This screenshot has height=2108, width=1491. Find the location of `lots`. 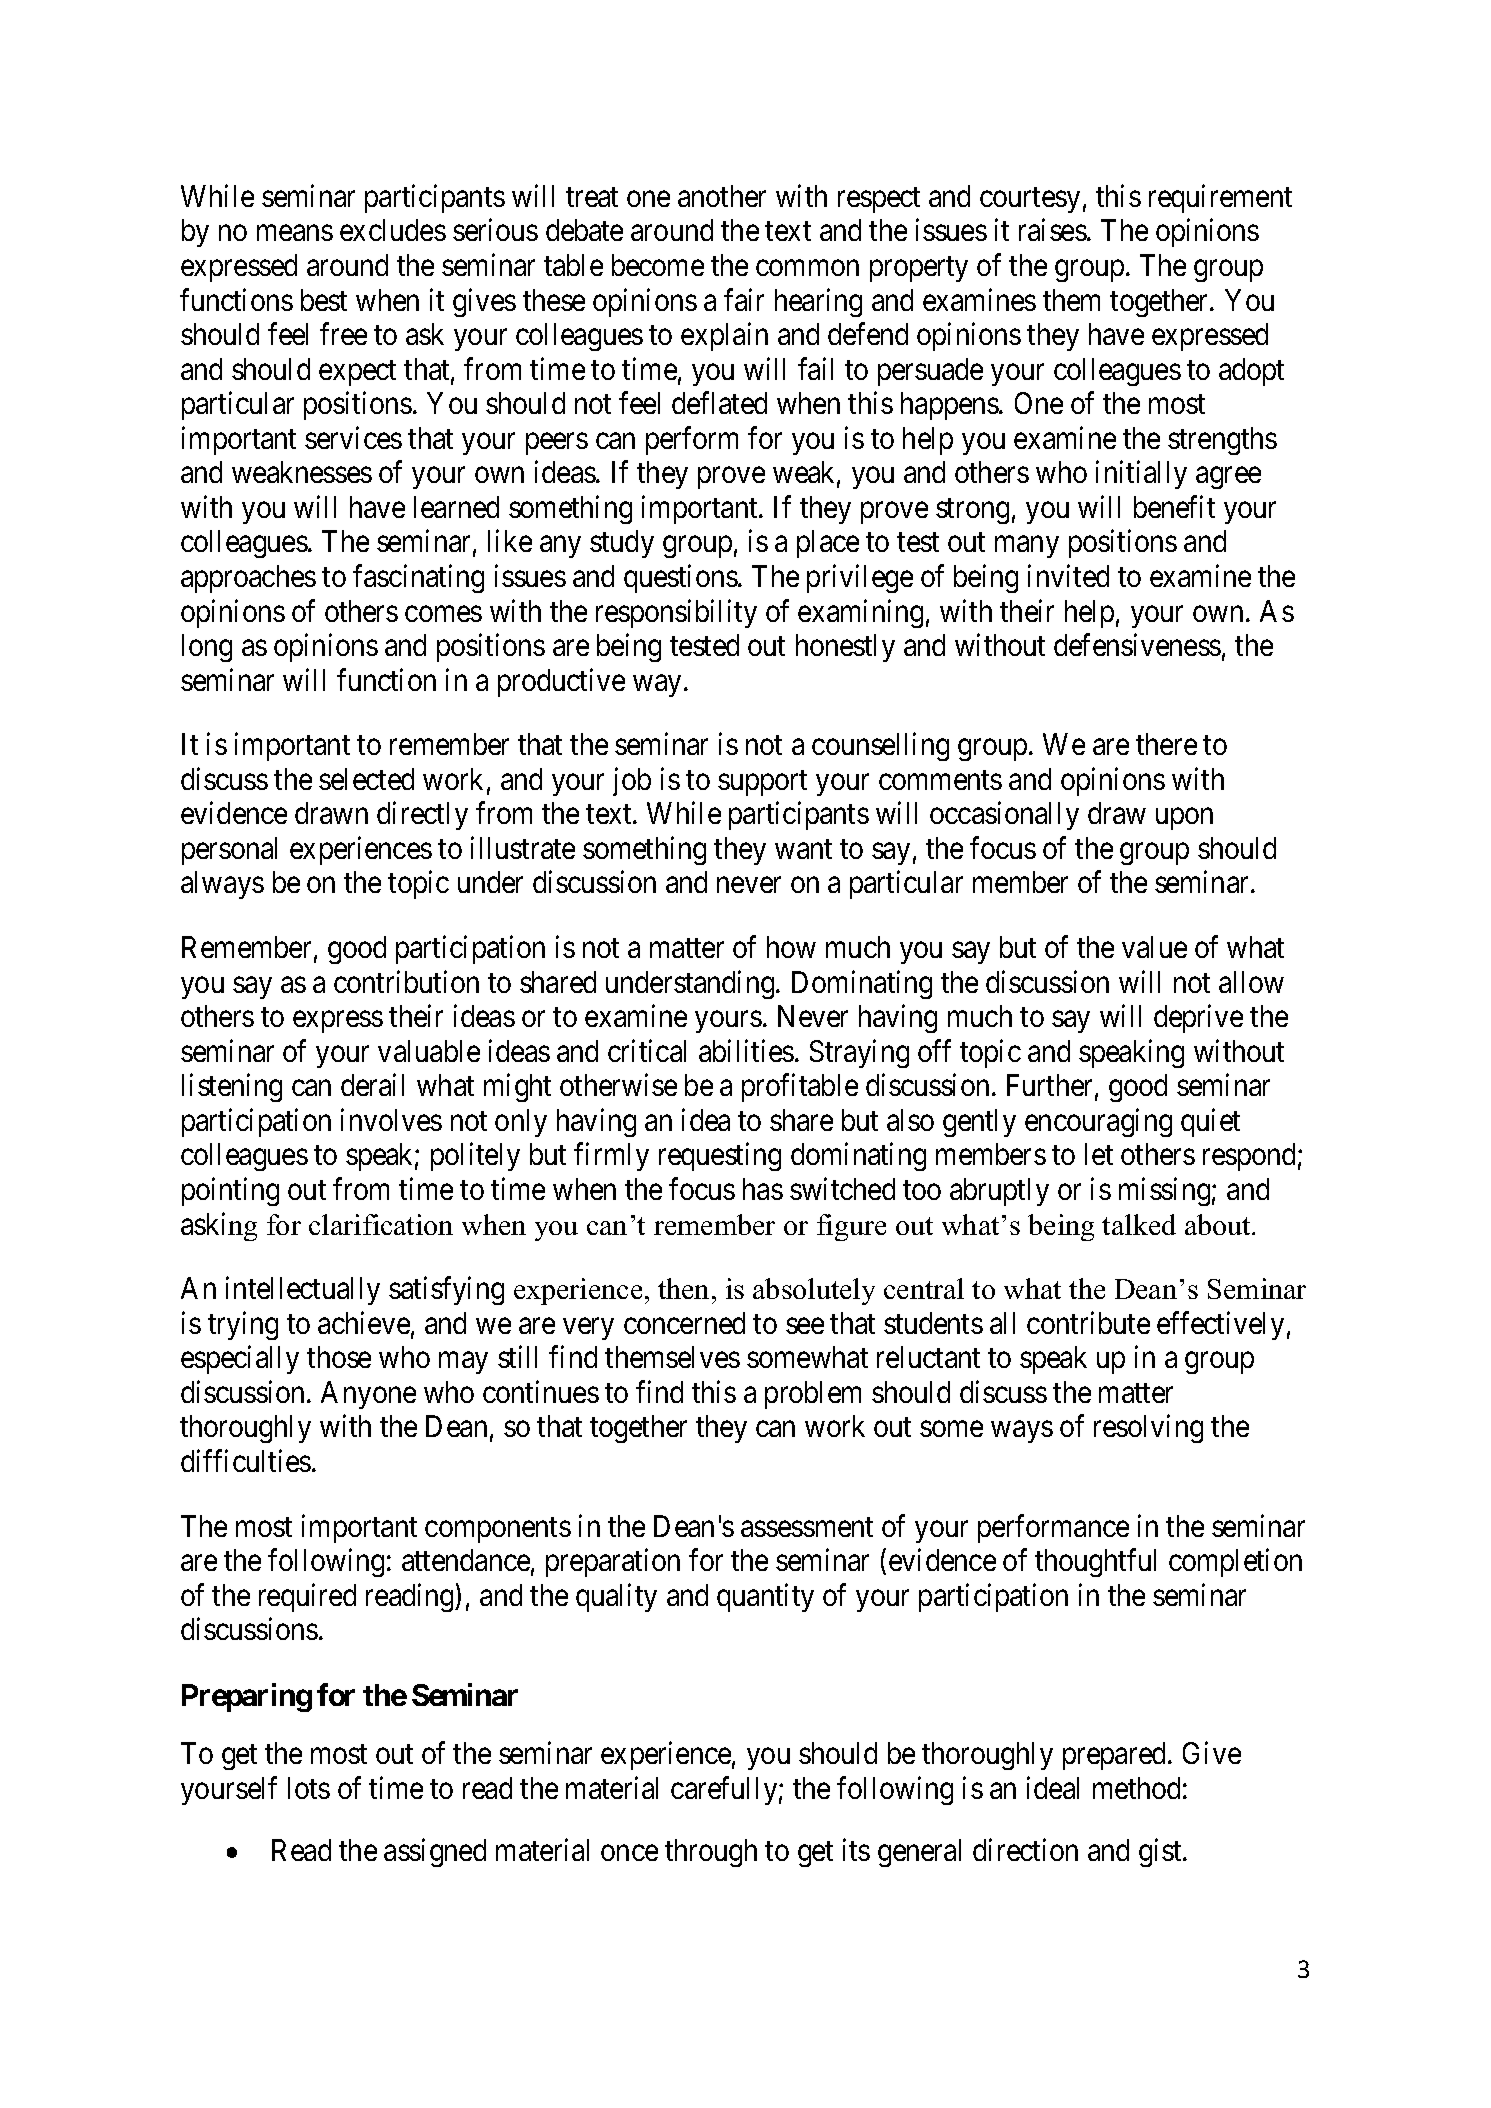

lots is located at coordinates (309, 1788).
